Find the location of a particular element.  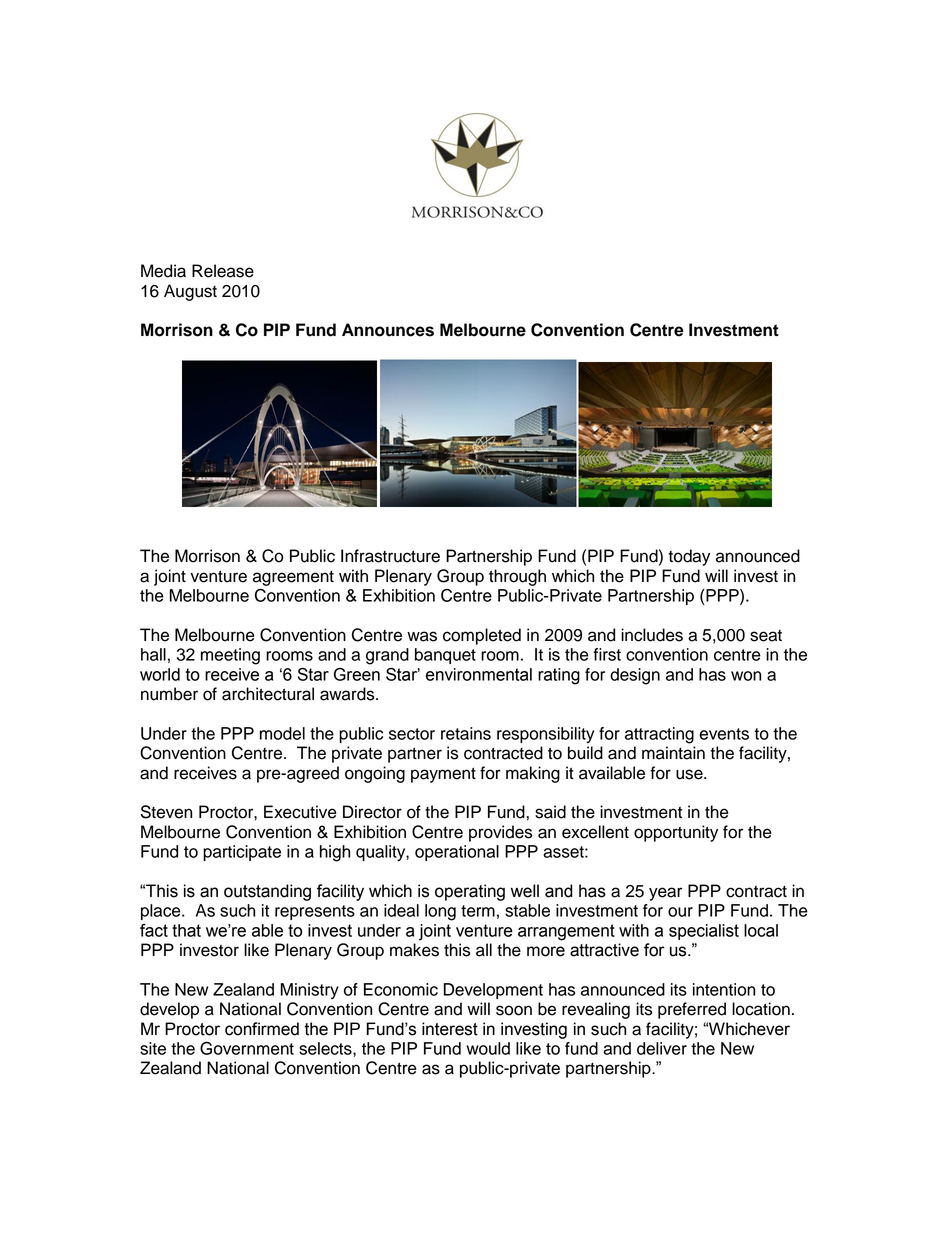

payment is located at coordinates (443, 775).
